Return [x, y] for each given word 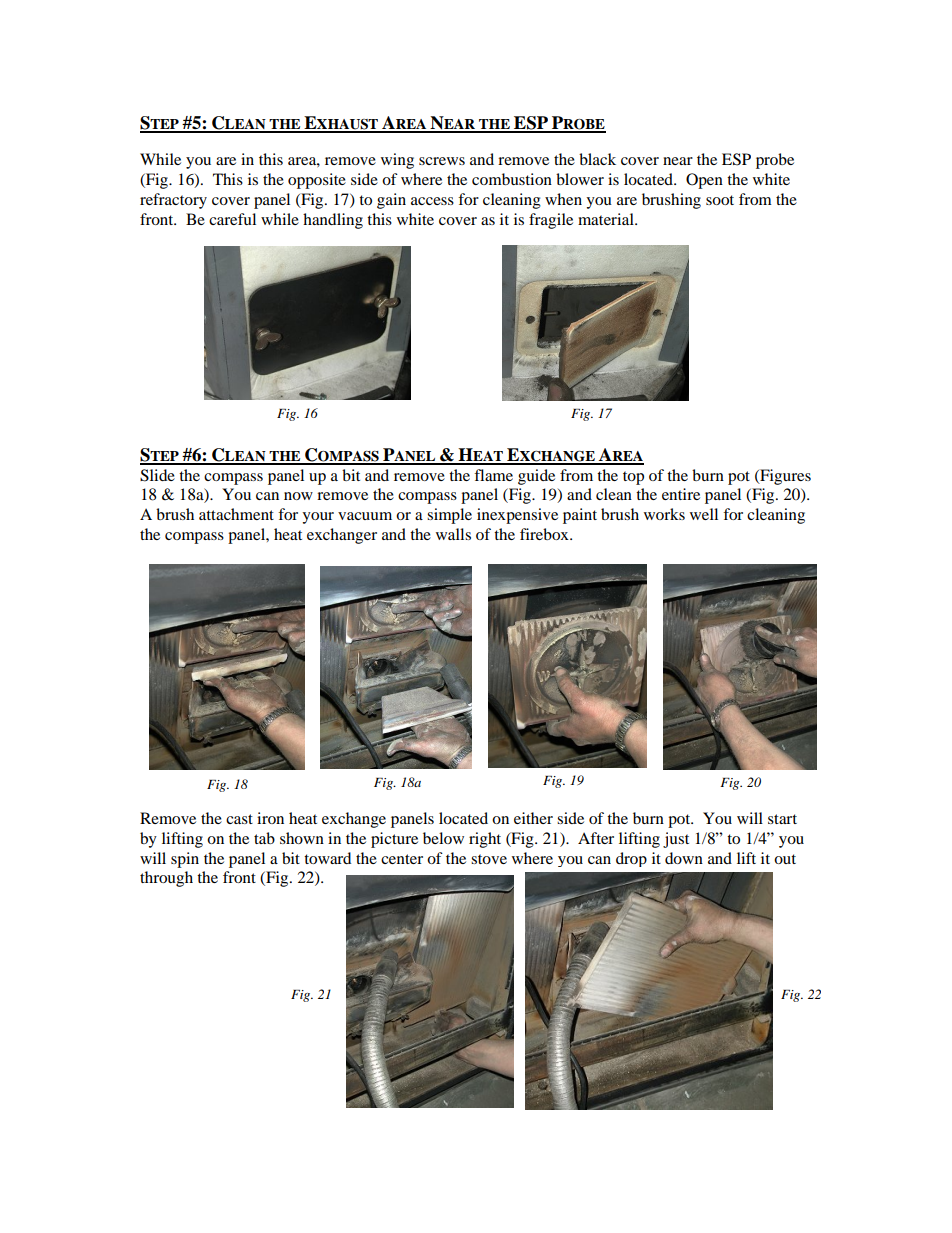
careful [232, 219]
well [704, 514]
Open [704, 181]
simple [449, 516]
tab [264, 838]
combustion [512, 179]
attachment [236, 514]
